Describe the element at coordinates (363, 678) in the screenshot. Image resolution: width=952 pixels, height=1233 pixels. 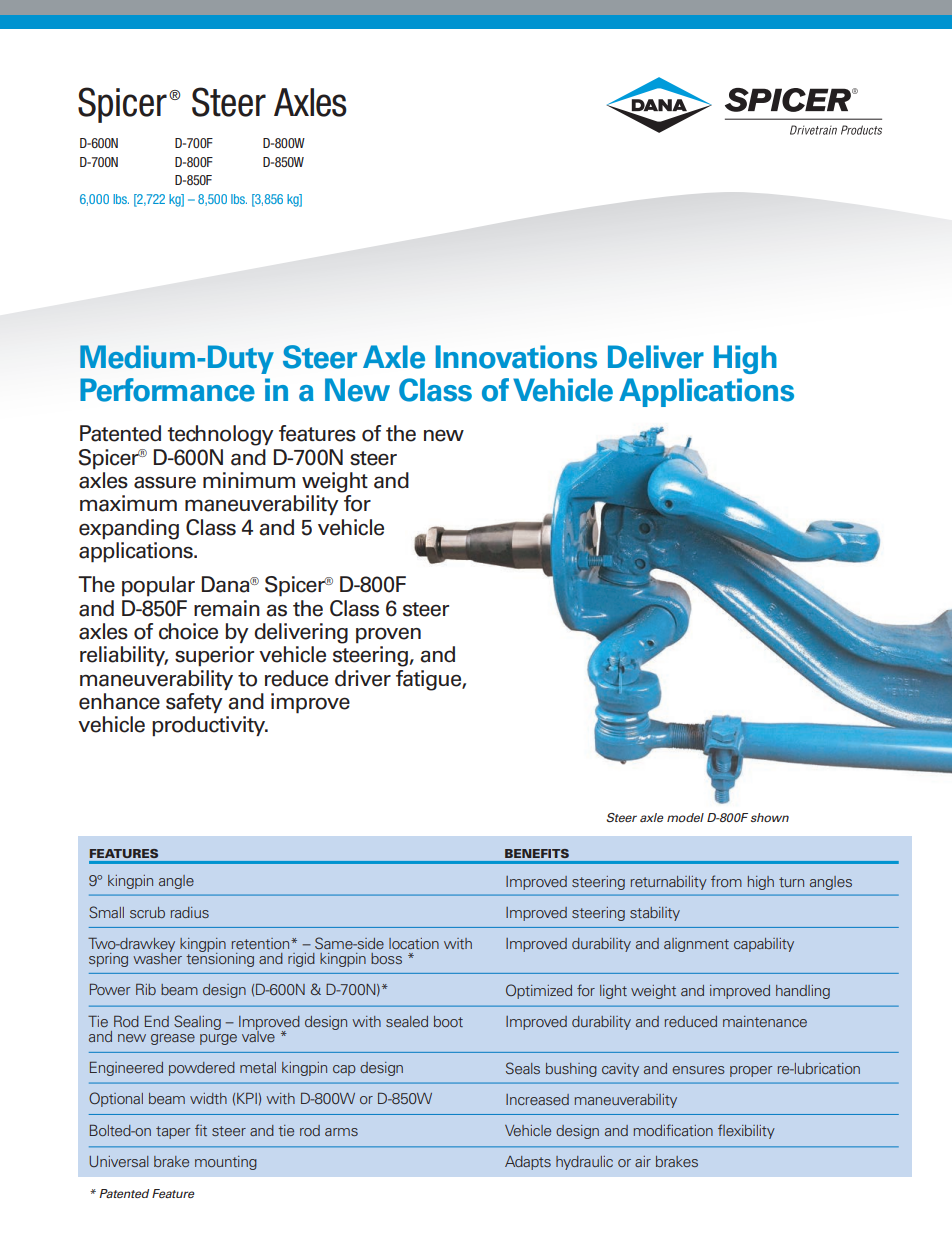
I see `driver` at that location.
